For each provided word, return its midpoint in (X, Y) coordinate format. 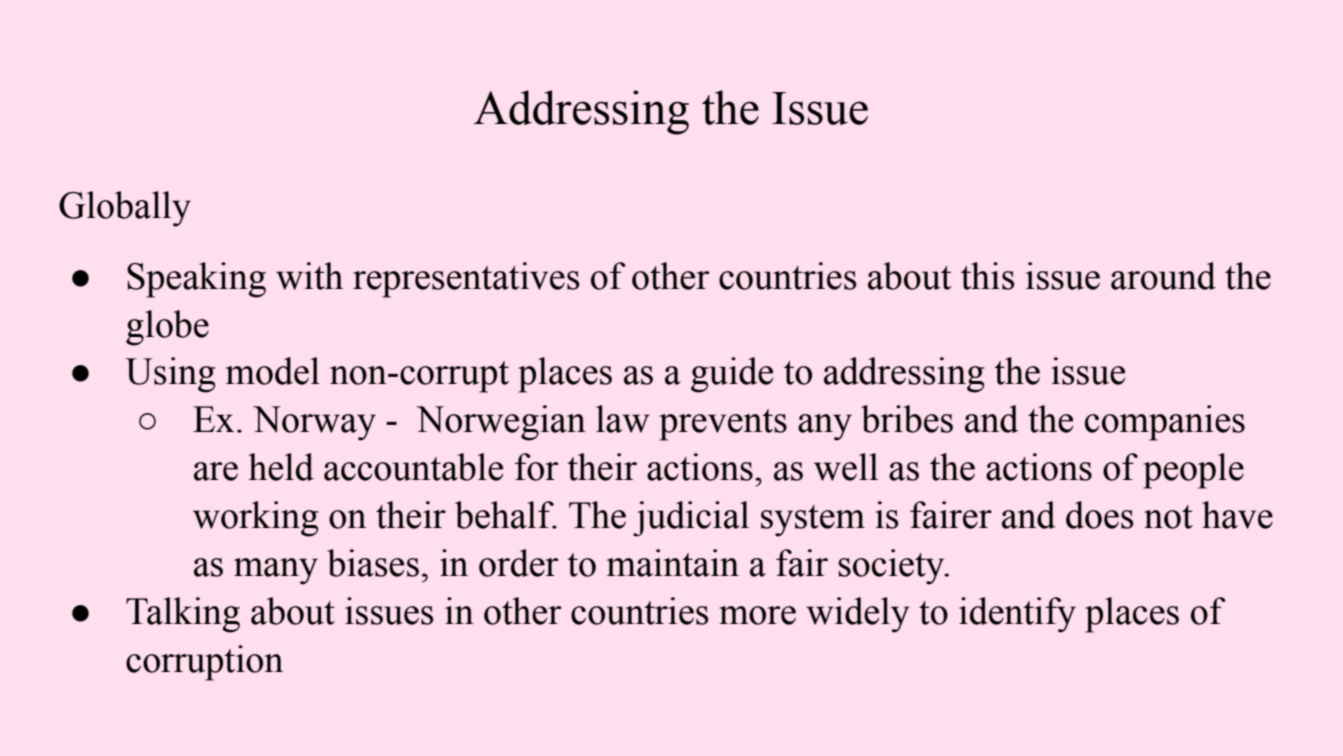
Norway (314, 423)
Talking (183, 615)
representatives (466, 280)
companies (1165, 423)
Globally (125, 209)
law (623, 419)
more (757, 615)
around (1163, 276)
